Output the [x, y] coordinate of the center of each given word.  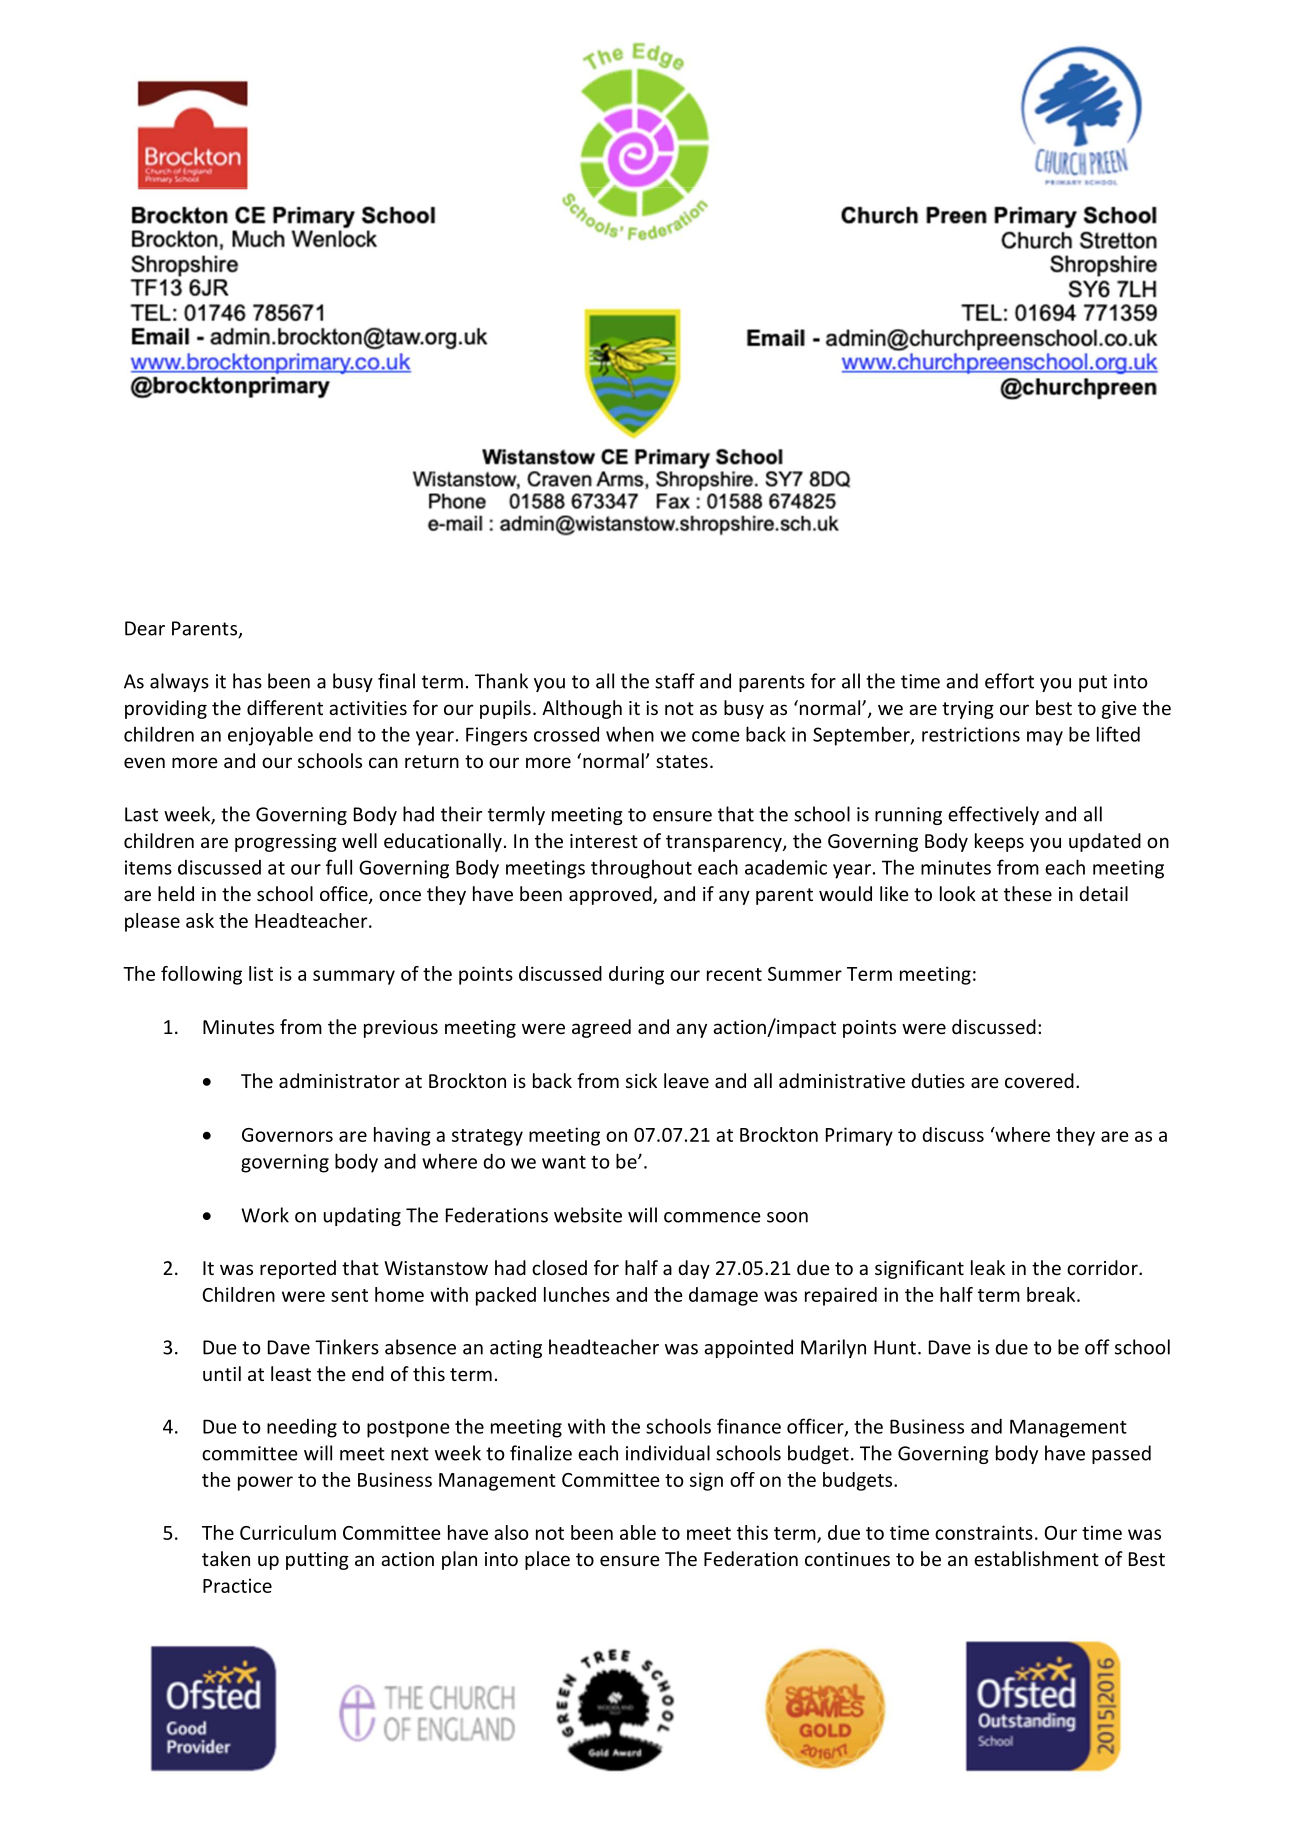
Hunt [895, 1347]
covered [1039, 1080]
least [291, 1373]
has [247, 681]
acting [516, 1349]
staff [675, 681]
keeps [999, 842]
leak [988, 1267]
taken [226, 1558]
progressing [286, 843]
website [588, 1215]
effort [1009, 681]
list [261, 973]
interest [604, 841]
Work [265, 1215]
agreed [601, 1028]
